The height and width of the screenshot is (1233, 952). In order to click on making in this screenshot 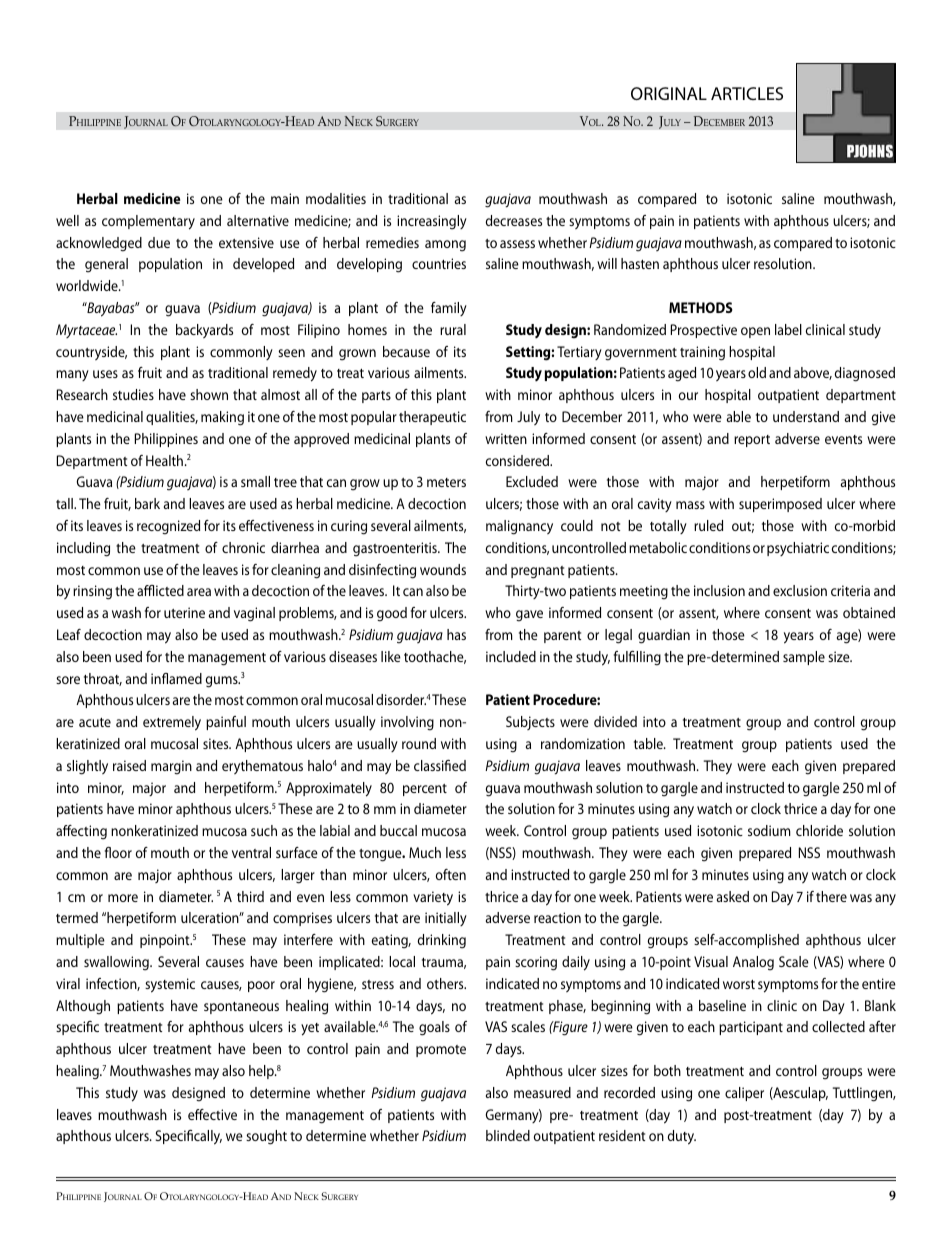, I will do `click(222, 418)`.
